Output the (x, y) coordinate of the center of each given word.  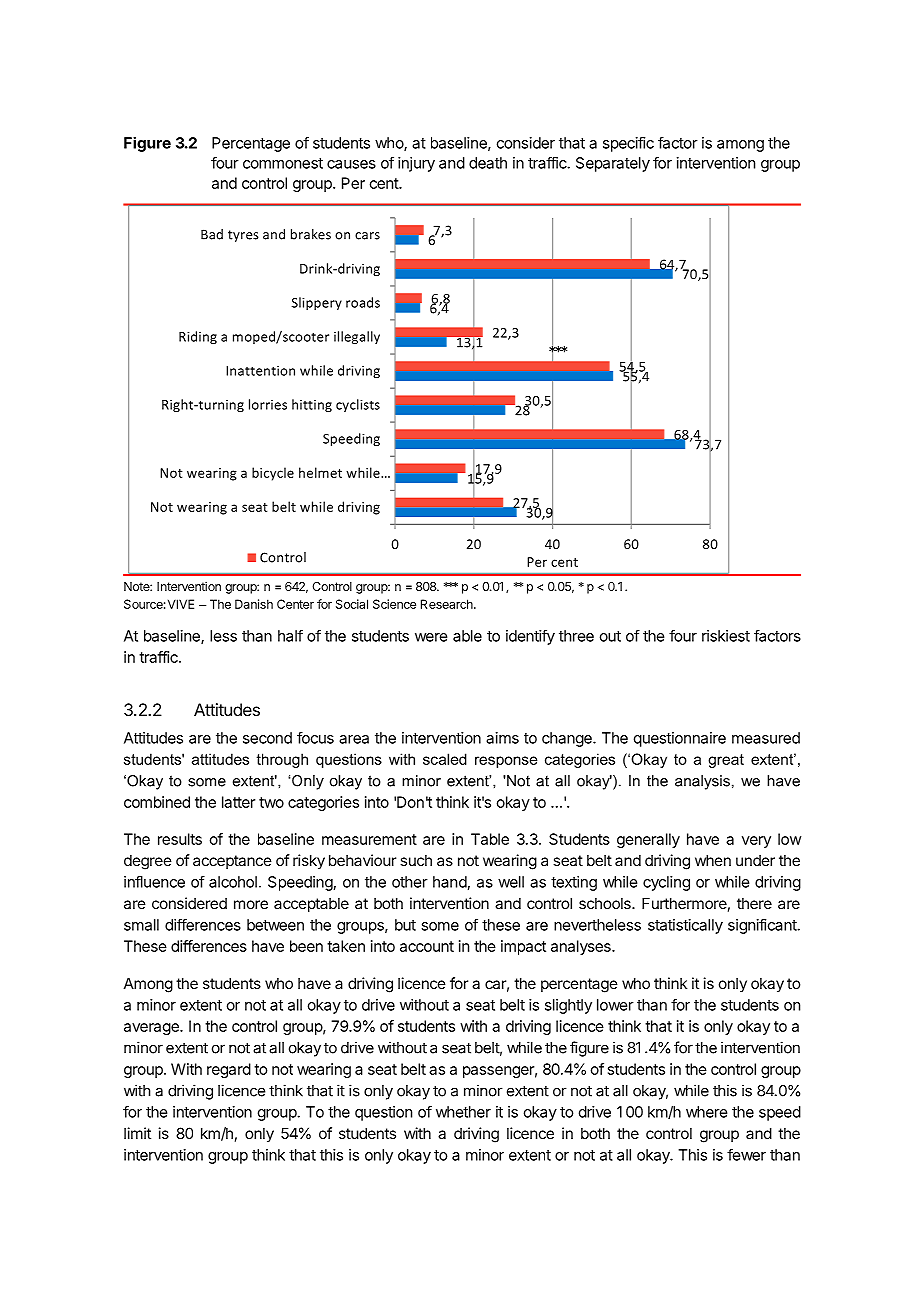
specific (628, 144)
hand (450, 882)
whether (463, 1112)
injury (416, 164)
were (431, 637)
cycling (666, 883)
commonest (283, 163)
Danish (254, 604)
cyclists (358, 405)
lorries (268, 404)
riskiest (726, 636)
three (576, 636)
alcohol (233, 882)
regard (229, 1070)
